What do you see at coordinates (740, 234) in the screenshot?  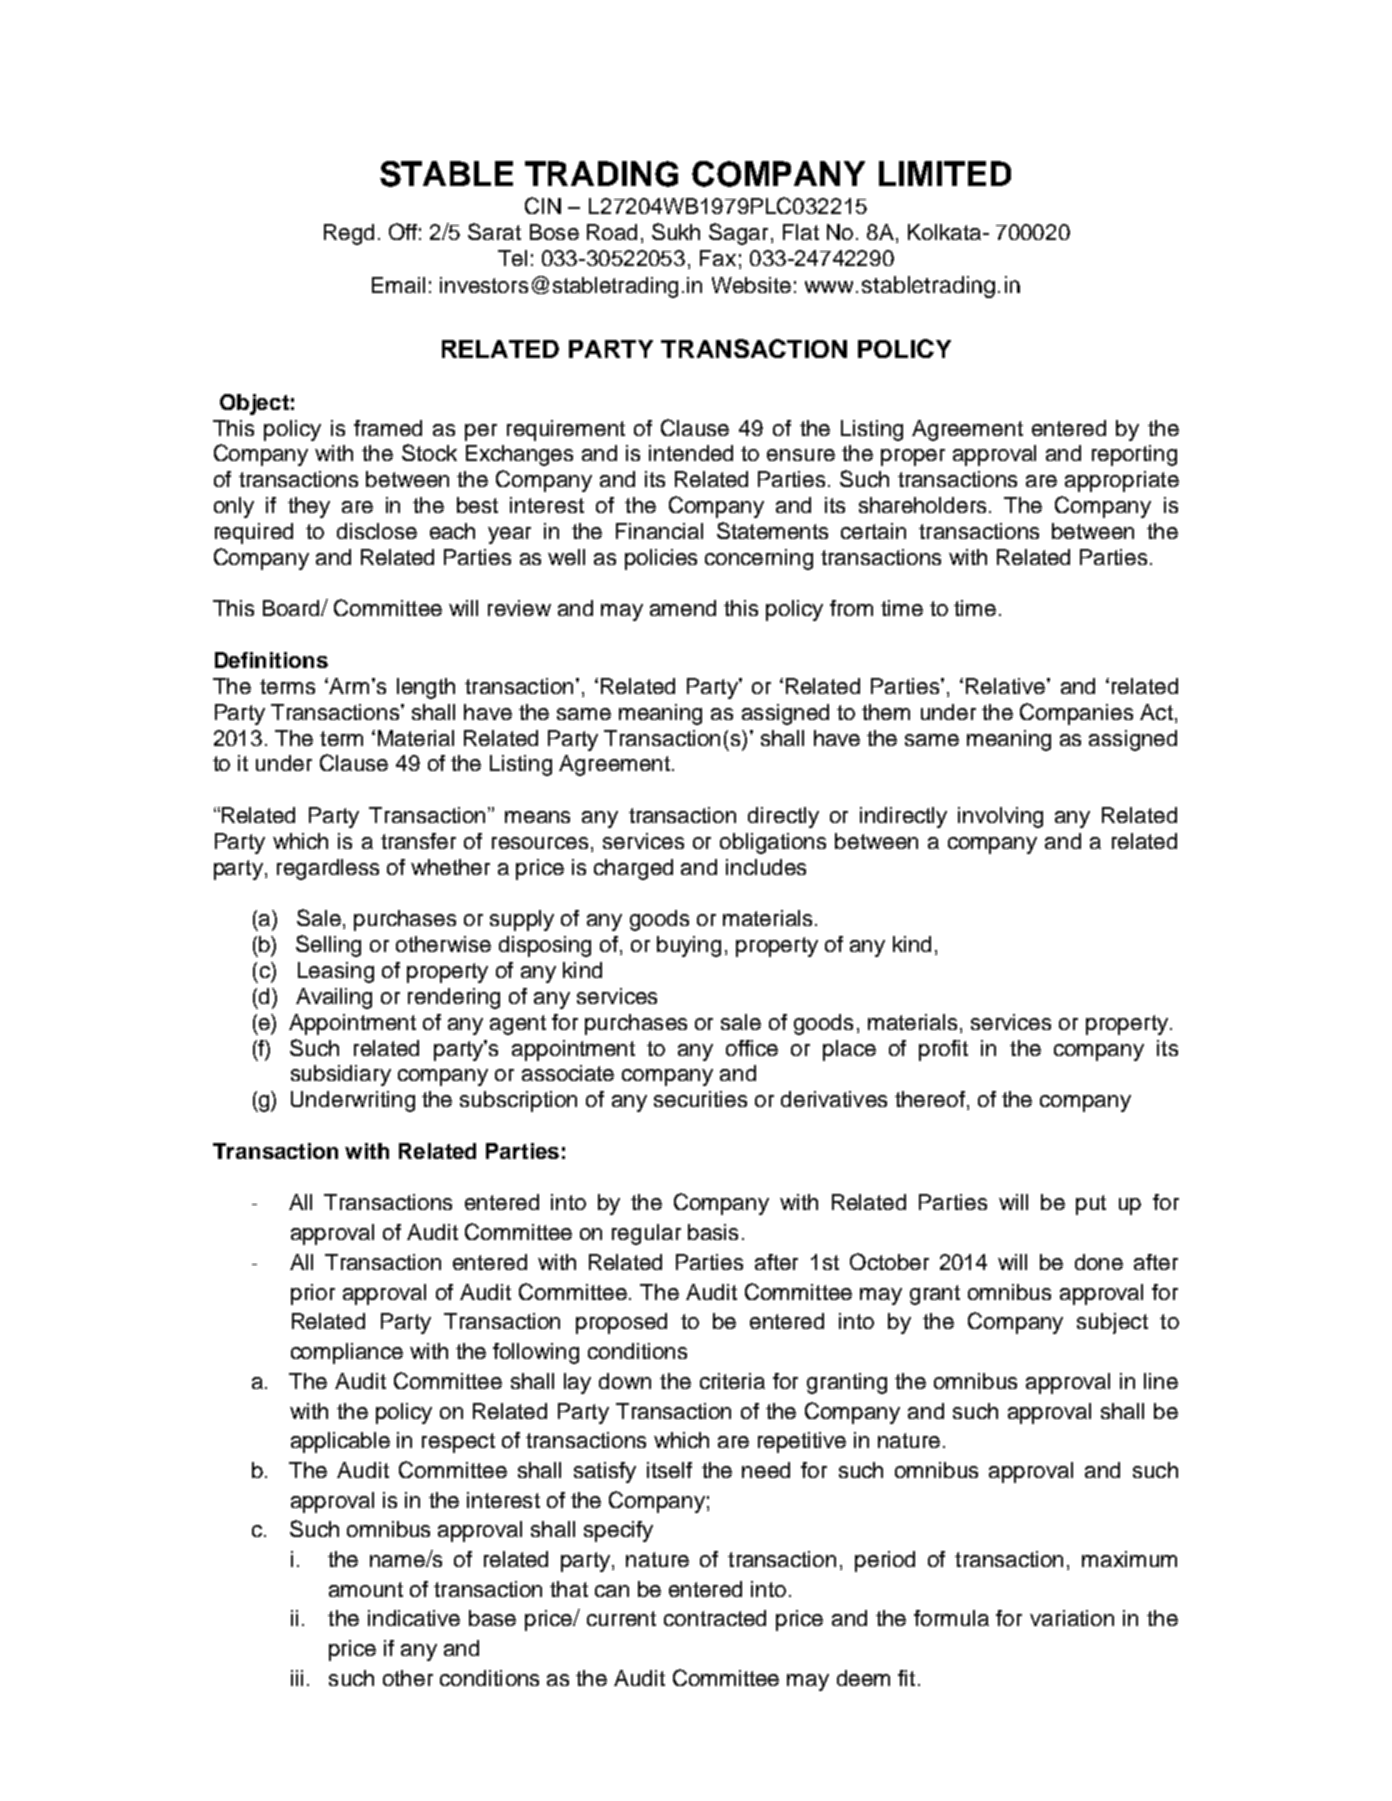 I see `Sagar` at bounding box center [740, 234].
